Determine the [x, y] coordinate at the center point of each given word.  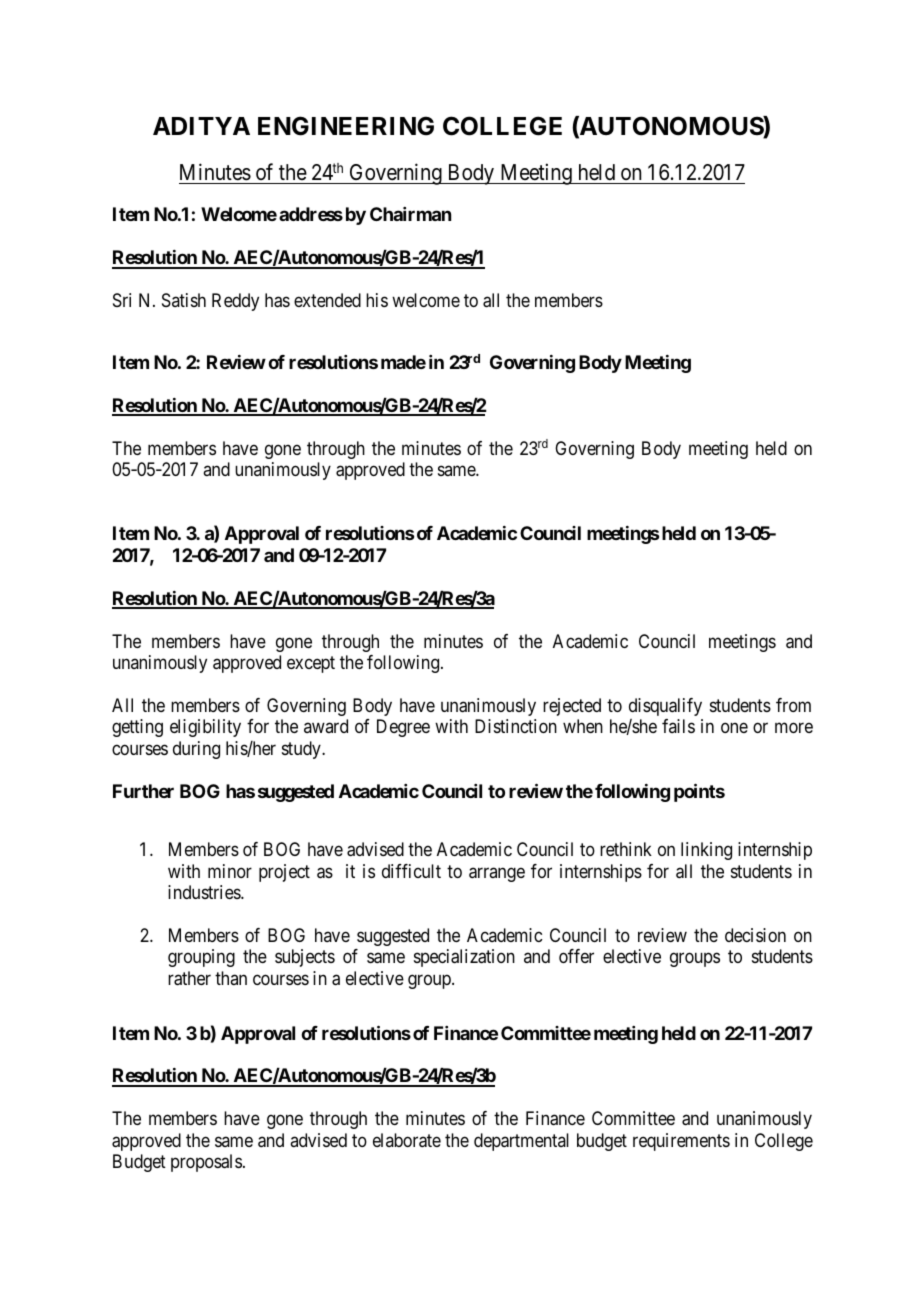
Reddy [235, 302]
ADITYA [201, 126]
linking [706, 851]
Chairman [410, 214]
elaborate [407, 1140]
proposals [206, 1163]
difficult [411, 871]
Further [143, 791]
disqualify [665, 707]
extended [327, 300]
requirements [681, 1142]
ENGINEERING [346, 126]
